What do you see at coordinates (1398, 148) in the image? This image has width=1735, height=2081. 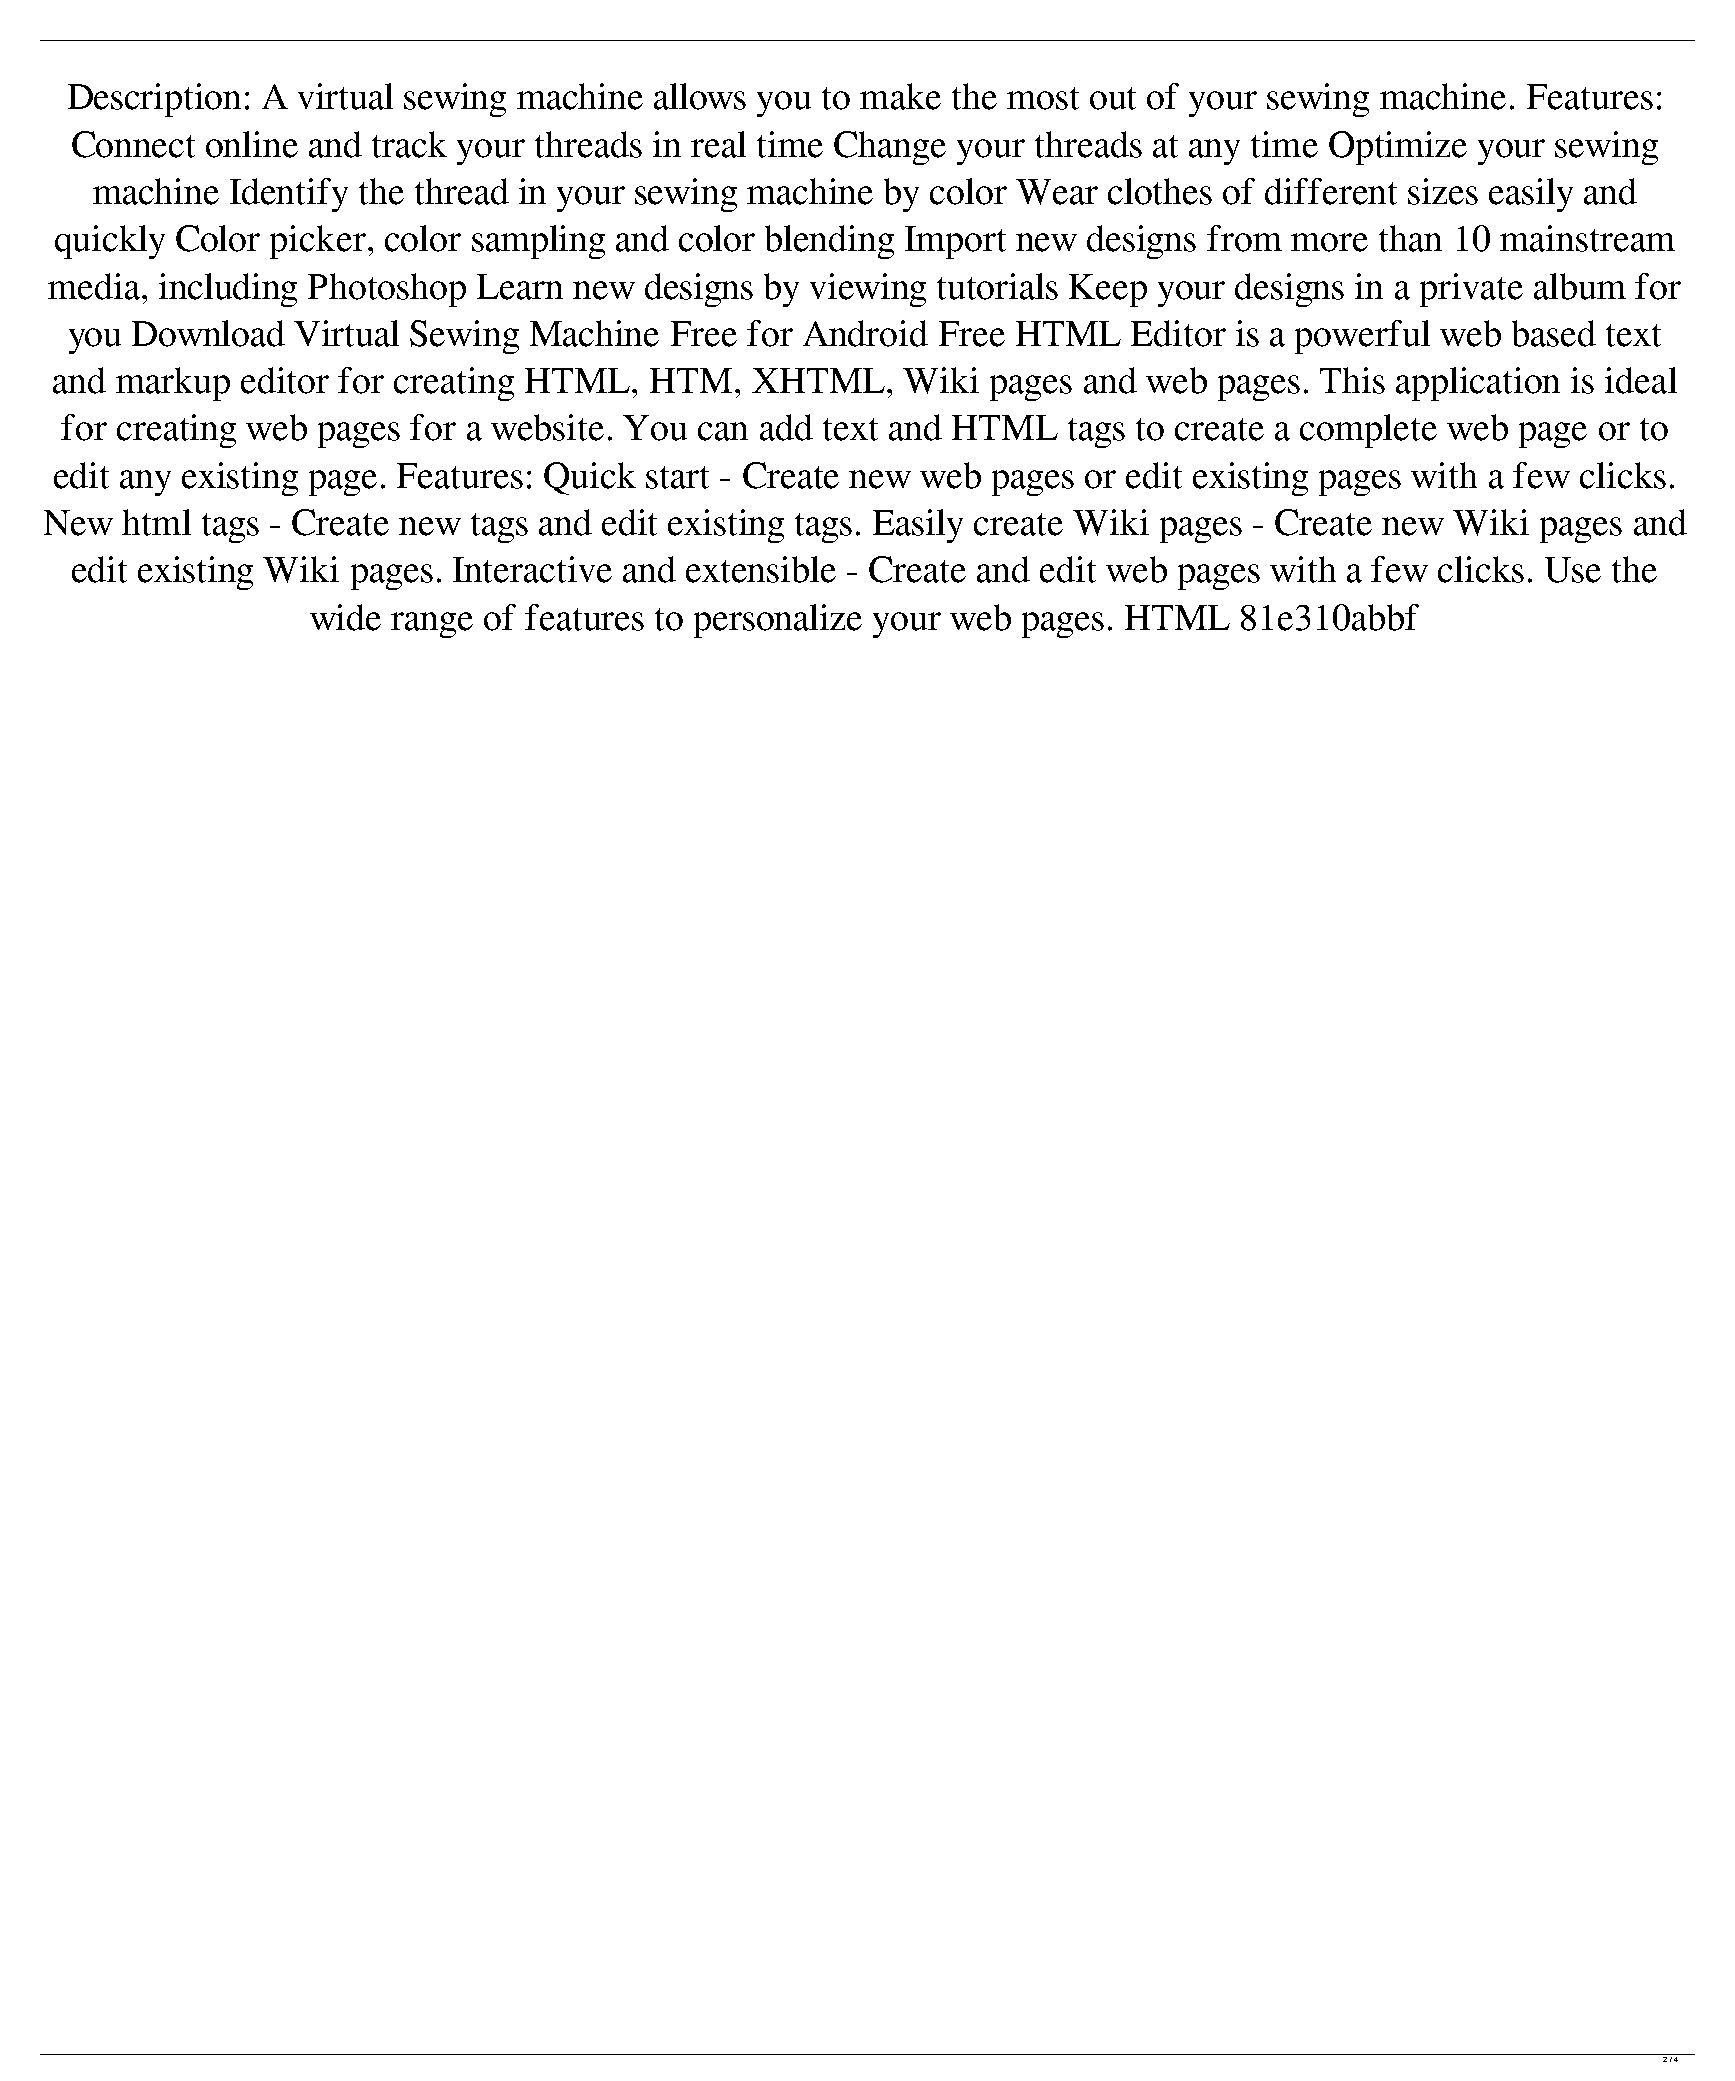 I see `Optimize` at bounding box center [1398, 148].
